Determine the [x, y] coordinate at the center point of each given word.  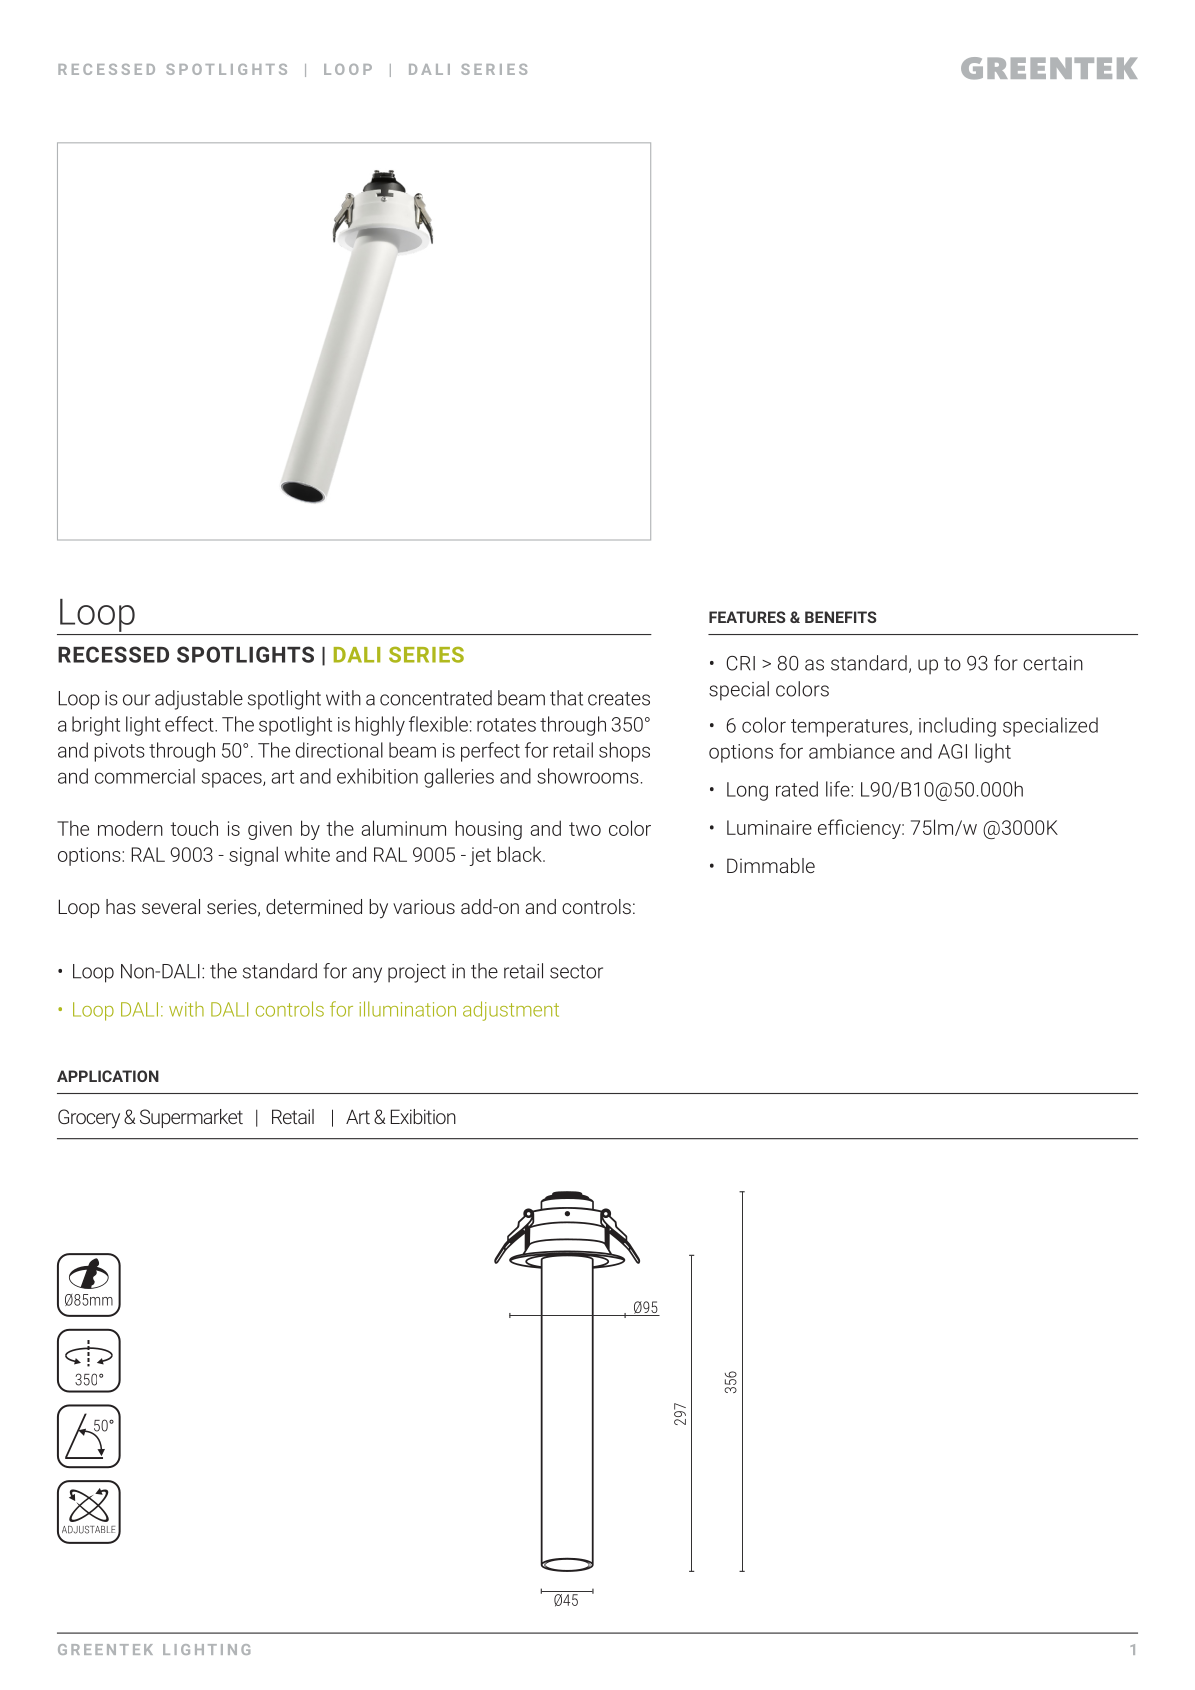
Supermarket [191, 1118]
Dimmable [771, 865]
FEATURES [747, 617]
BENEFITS [840, 617]
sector [576, 972]
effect [190, 724]
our [136, 700]
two [585, 829]
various [424, 906]
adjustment [511, 1011]
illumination [408, 1009]
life [839, 789]
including [957, 727]
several [171, 906]
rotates [506, 725]
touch [194, 828]
